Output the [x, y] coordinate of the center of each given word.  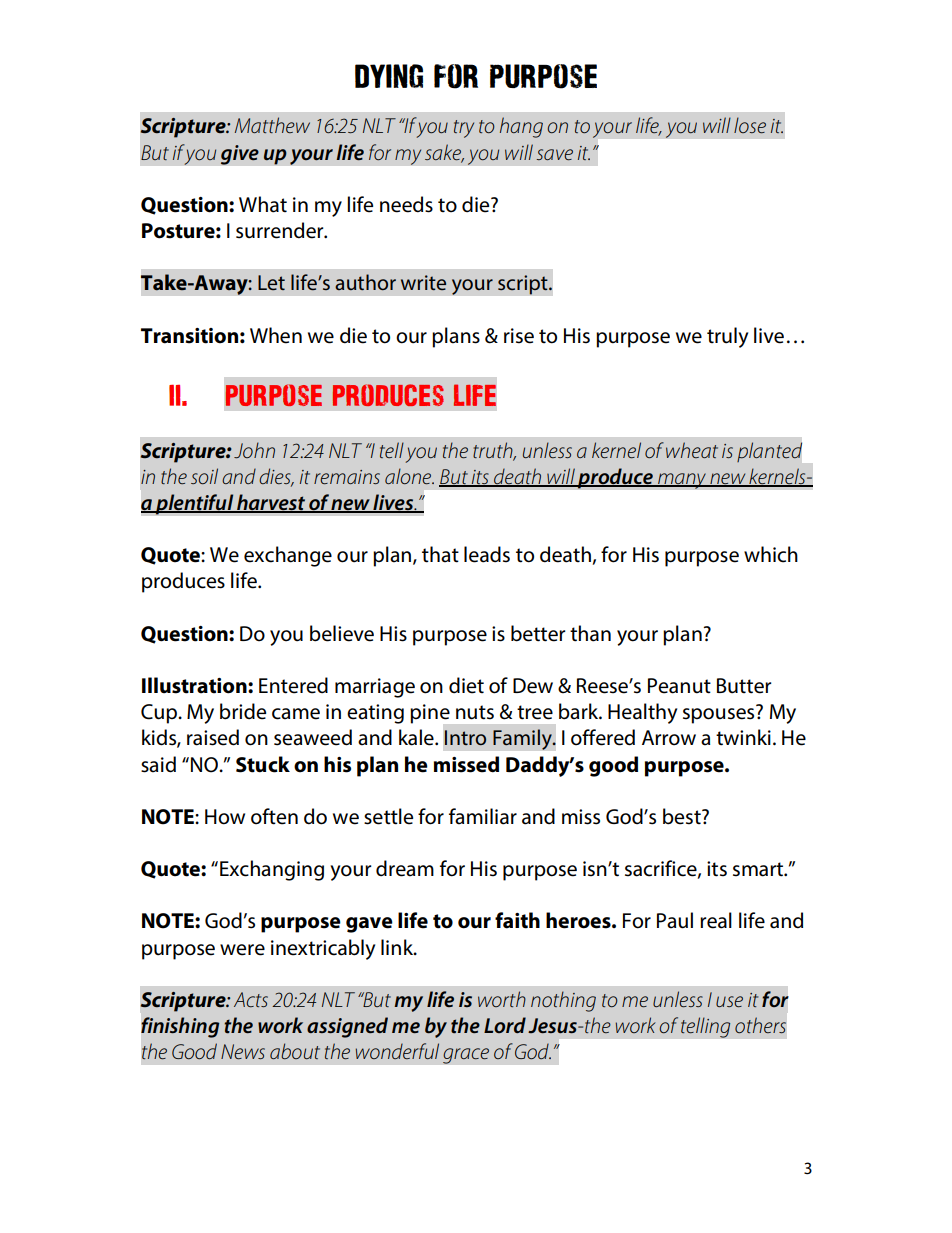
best [683, 816]
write [423, 282]
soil [204, 476]
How [225, 817]
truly [727, 337]
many [682, 481]
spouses [718, 716]
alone [409, 476]
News [243, 1051]
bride [243, 711]
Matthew [272, 125]
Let [271, 282]
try [464, 129]
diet [466, 685]
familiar [483, 816]
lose [750, 125]
